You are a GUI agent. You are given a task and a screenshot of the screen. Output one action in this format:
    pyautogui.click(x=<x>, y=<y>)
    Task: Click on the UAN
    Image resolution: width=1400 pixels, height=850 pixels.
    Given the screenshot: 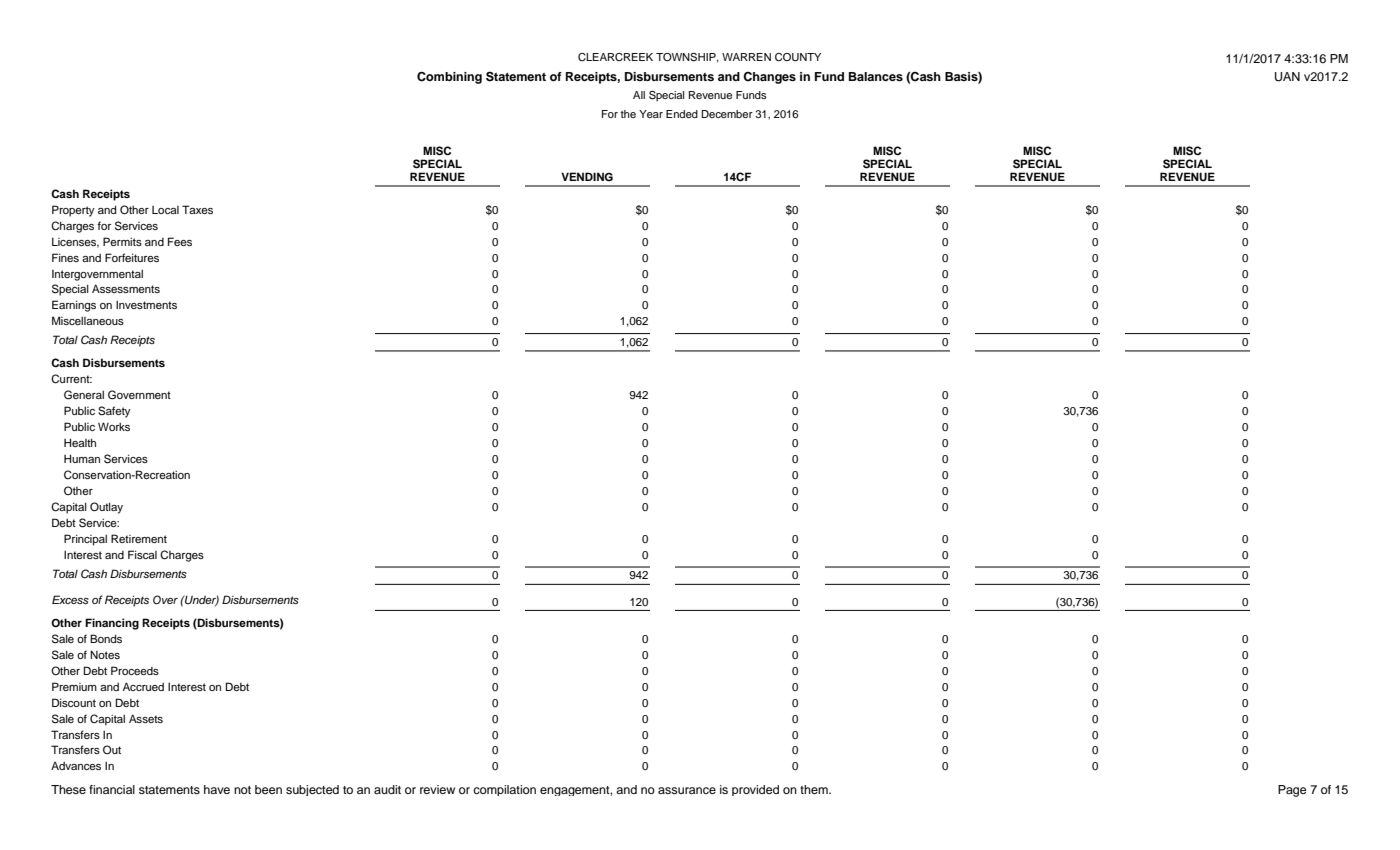 What is the action you would take?
    pyautogui.click(x=1287, y=77)
